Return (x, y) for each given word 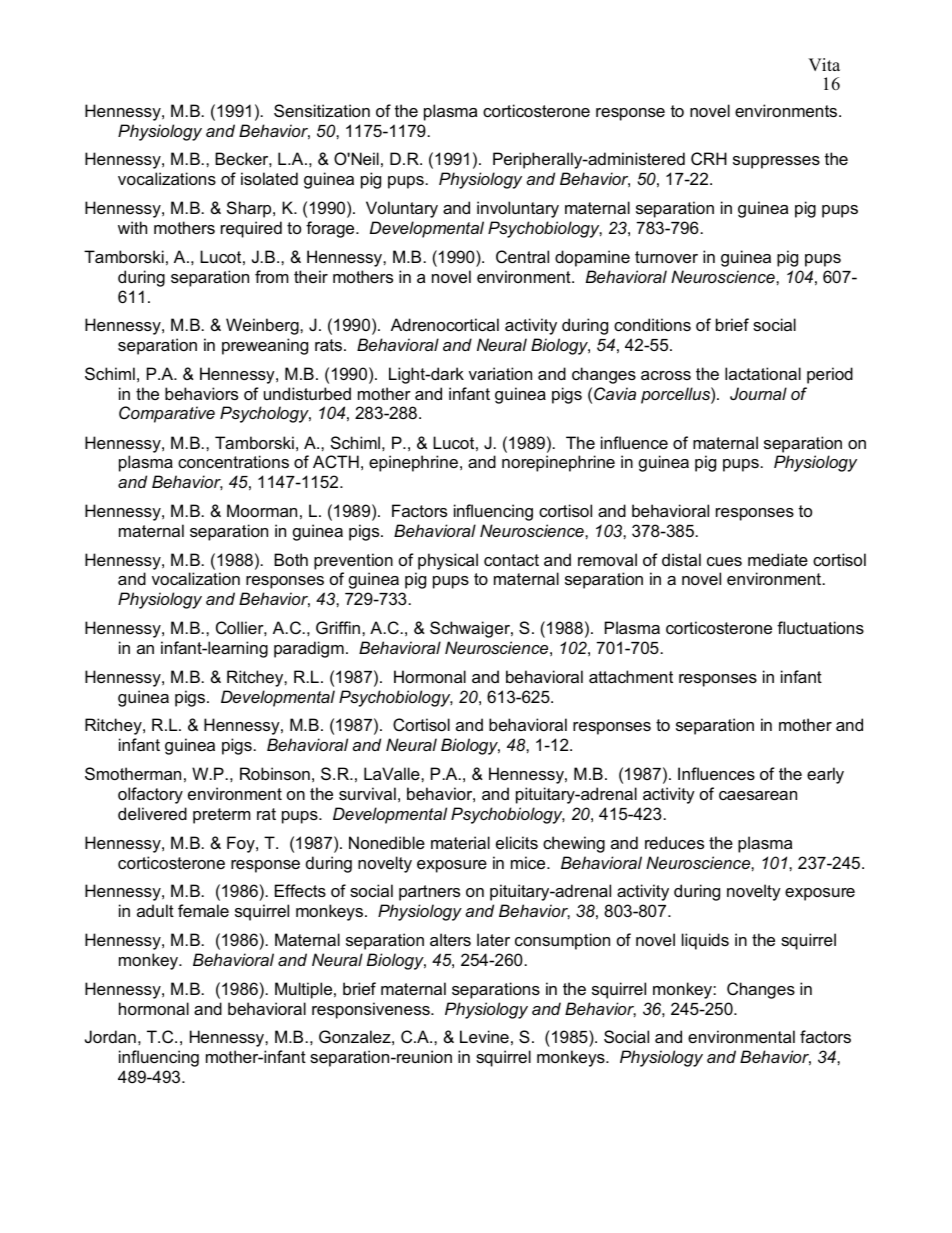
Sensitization (322, 110)
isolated (269, 178)
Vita (824, 64)
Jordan (110, 1036)
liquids (705, 941)
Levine (484, 1036)
